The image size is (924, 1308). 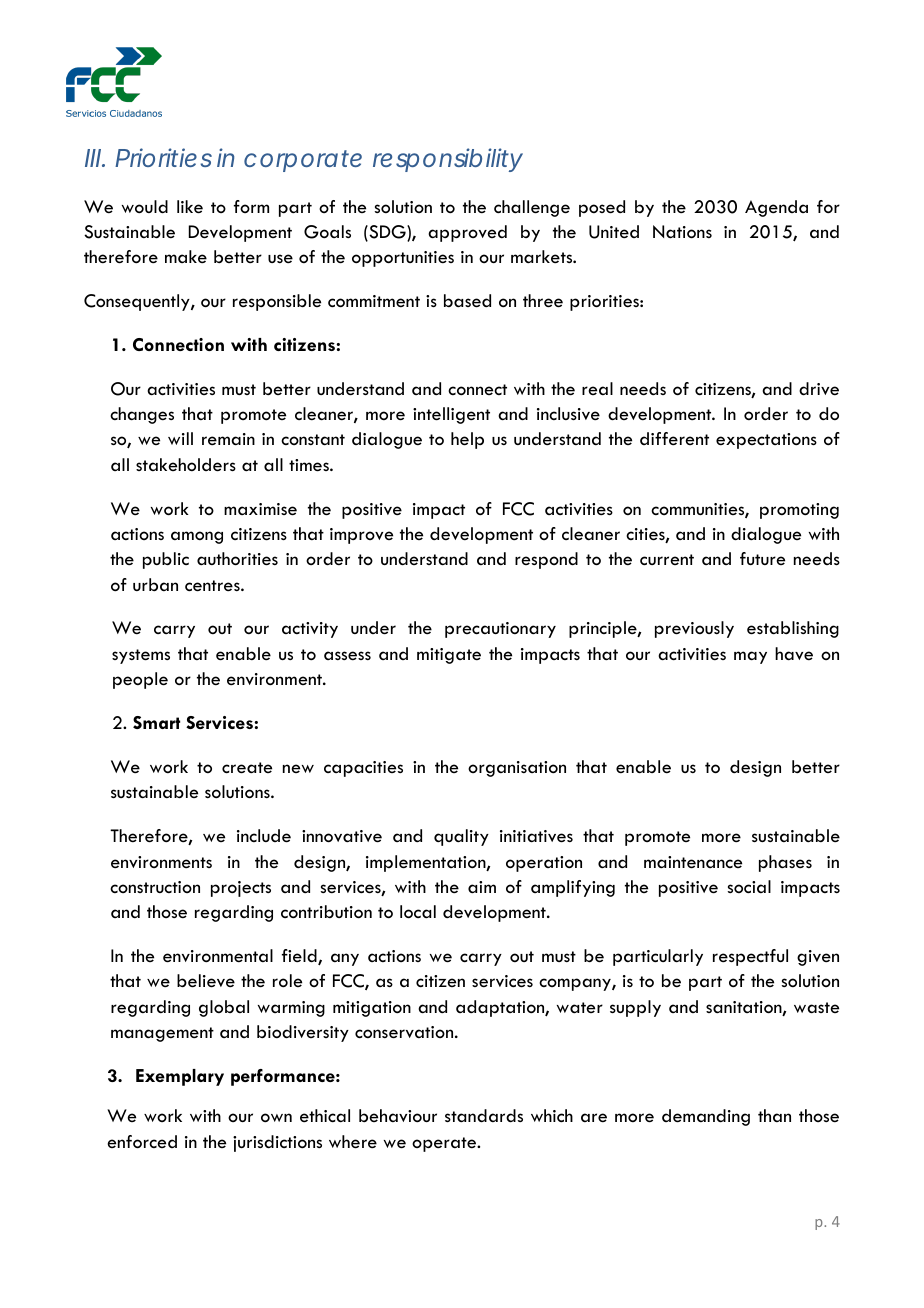 I want to click on intelligent, so click(x=451, y=415).
